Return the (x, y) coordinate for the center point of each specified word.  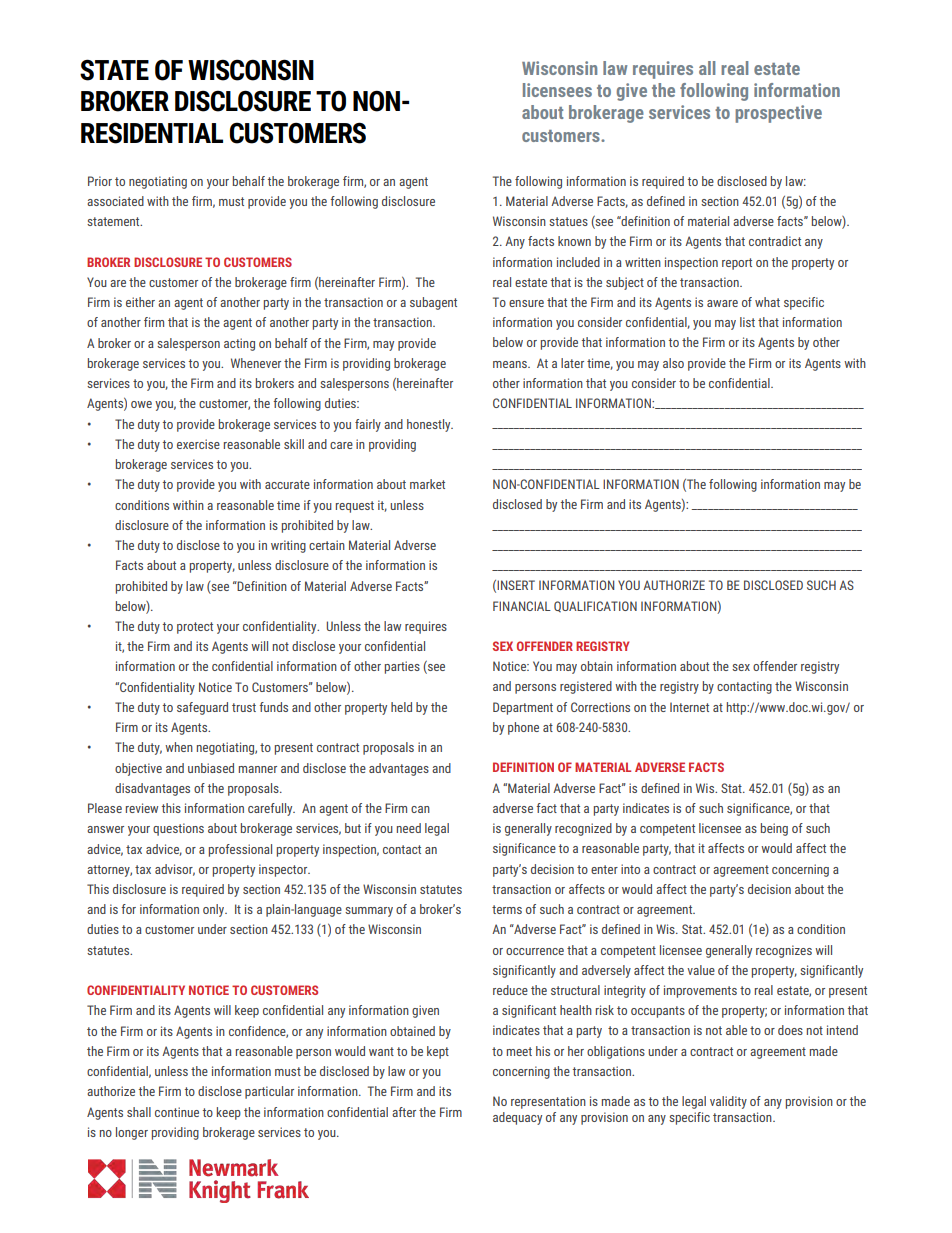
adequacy (517, 1118)
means (511, 364)
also (673, 363)
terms (507, 909)
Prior (100, 181)
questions (178, 829)
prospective (778, 114)
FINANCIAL (522, 606)
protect (195, 628)
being (774, 829)
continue (177, 1112)
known (574, 241)
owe (141, 404)
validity (728, 1102)
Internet (689, 707)
